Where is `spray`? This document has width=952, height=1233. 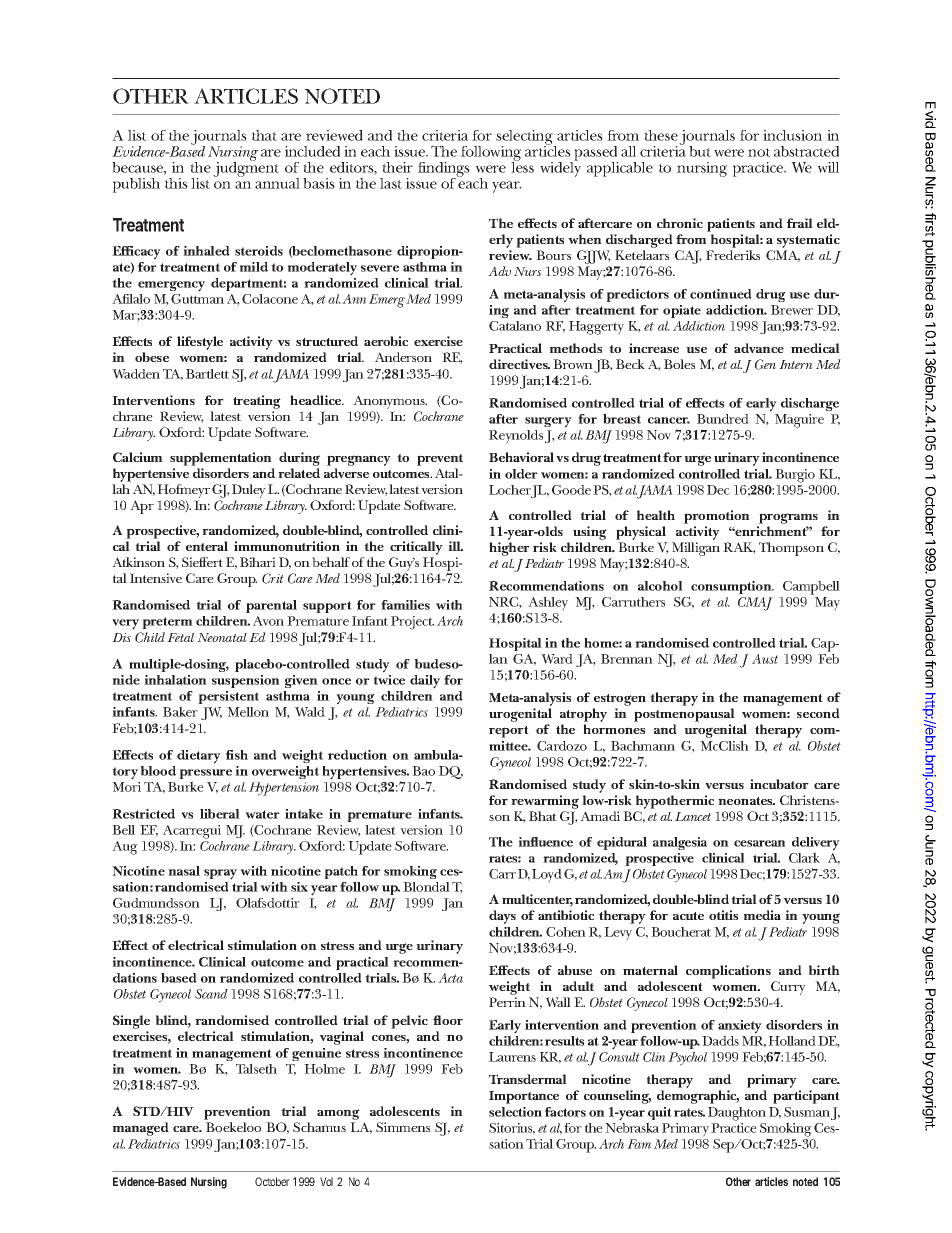
spray is located at coordinates (220, 874).
